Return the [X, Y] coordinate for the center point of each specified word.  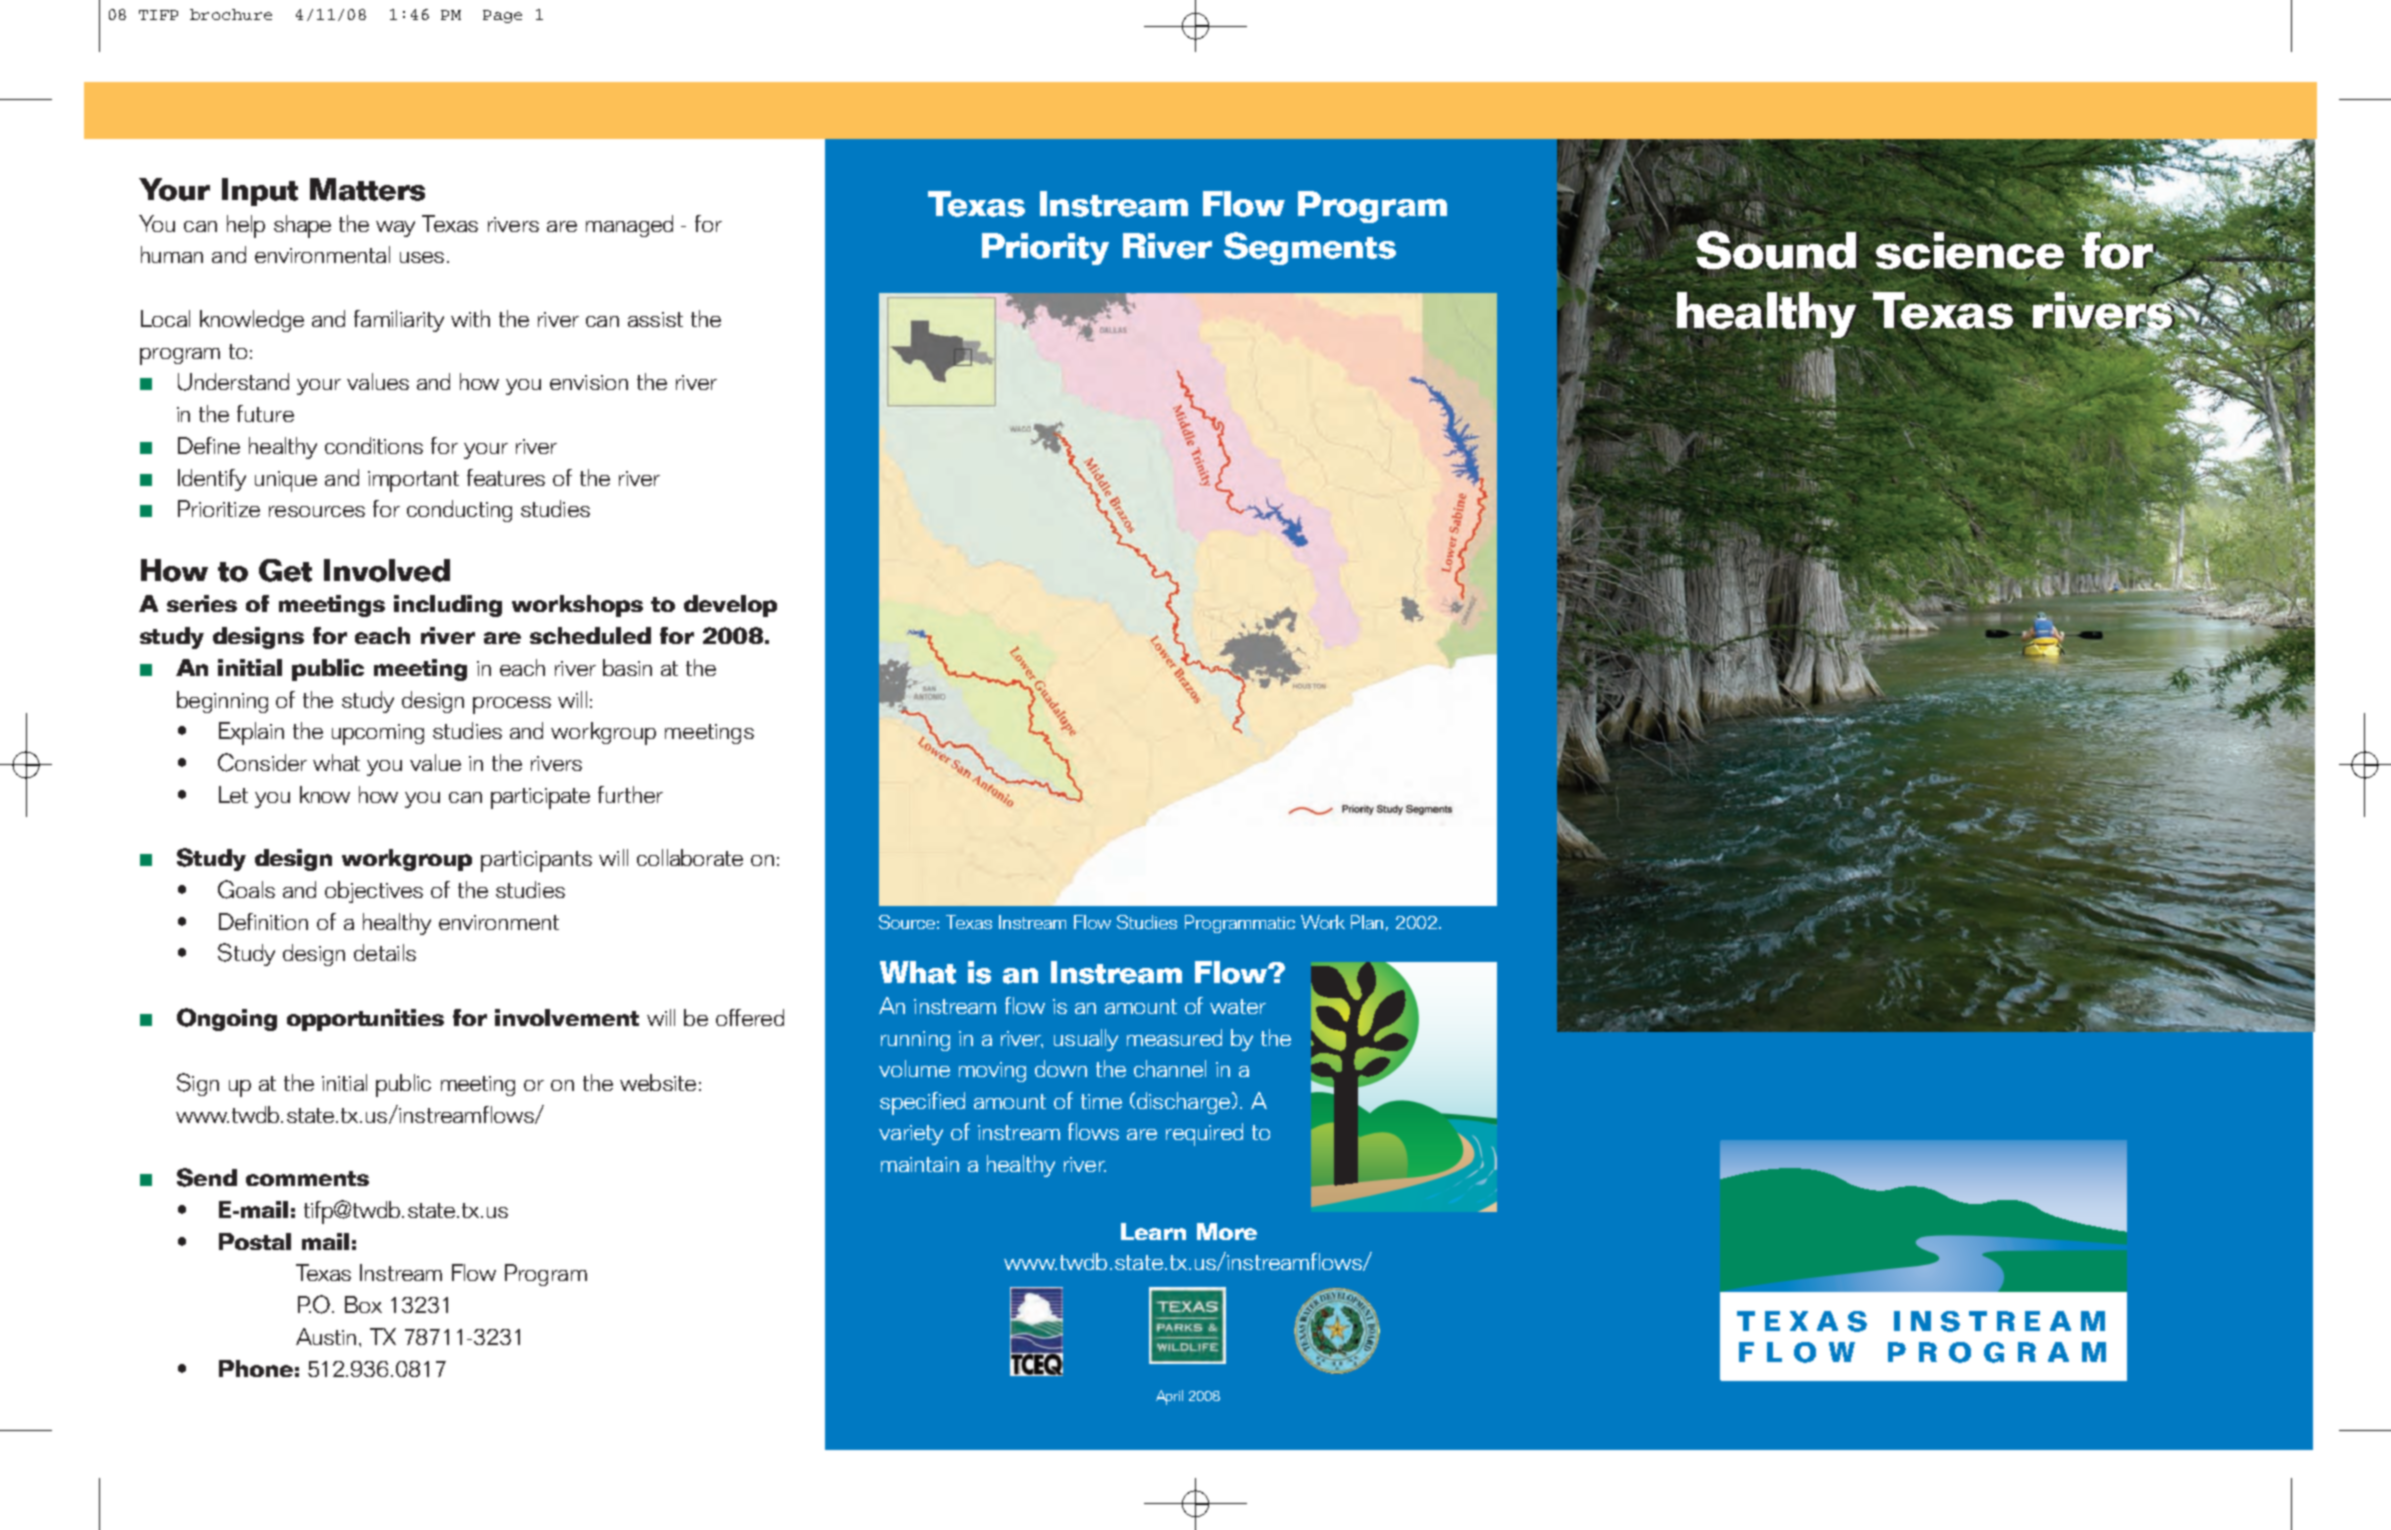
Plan [1367, 922]
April [1169, 1397]
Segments [1310, 248]
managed [629, 226]
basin [627, 667]
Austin [326, 1336]
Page [502, 16]
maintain [920, 1164]
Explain [251, 733]
